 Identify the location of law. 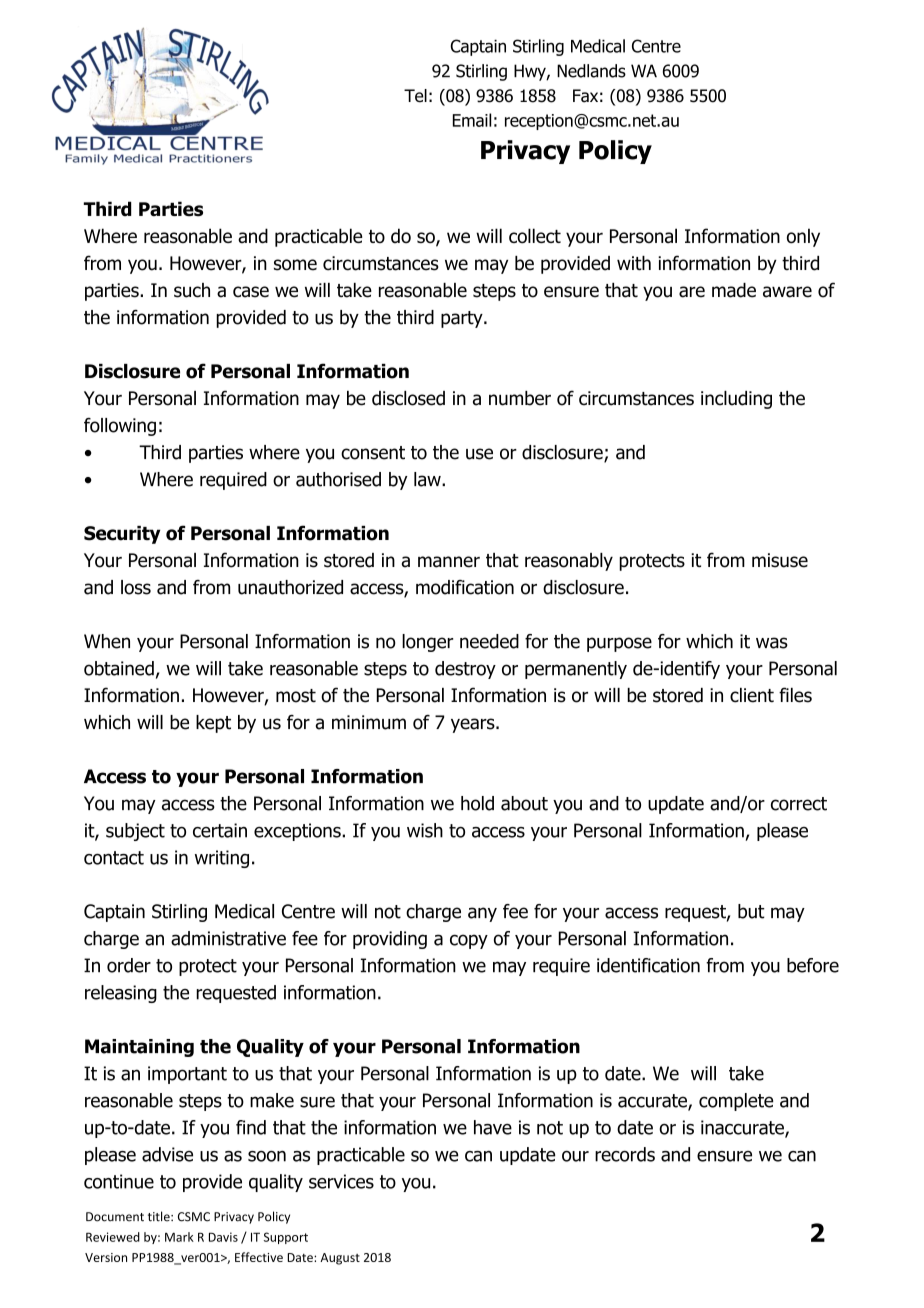
(428, 479).
